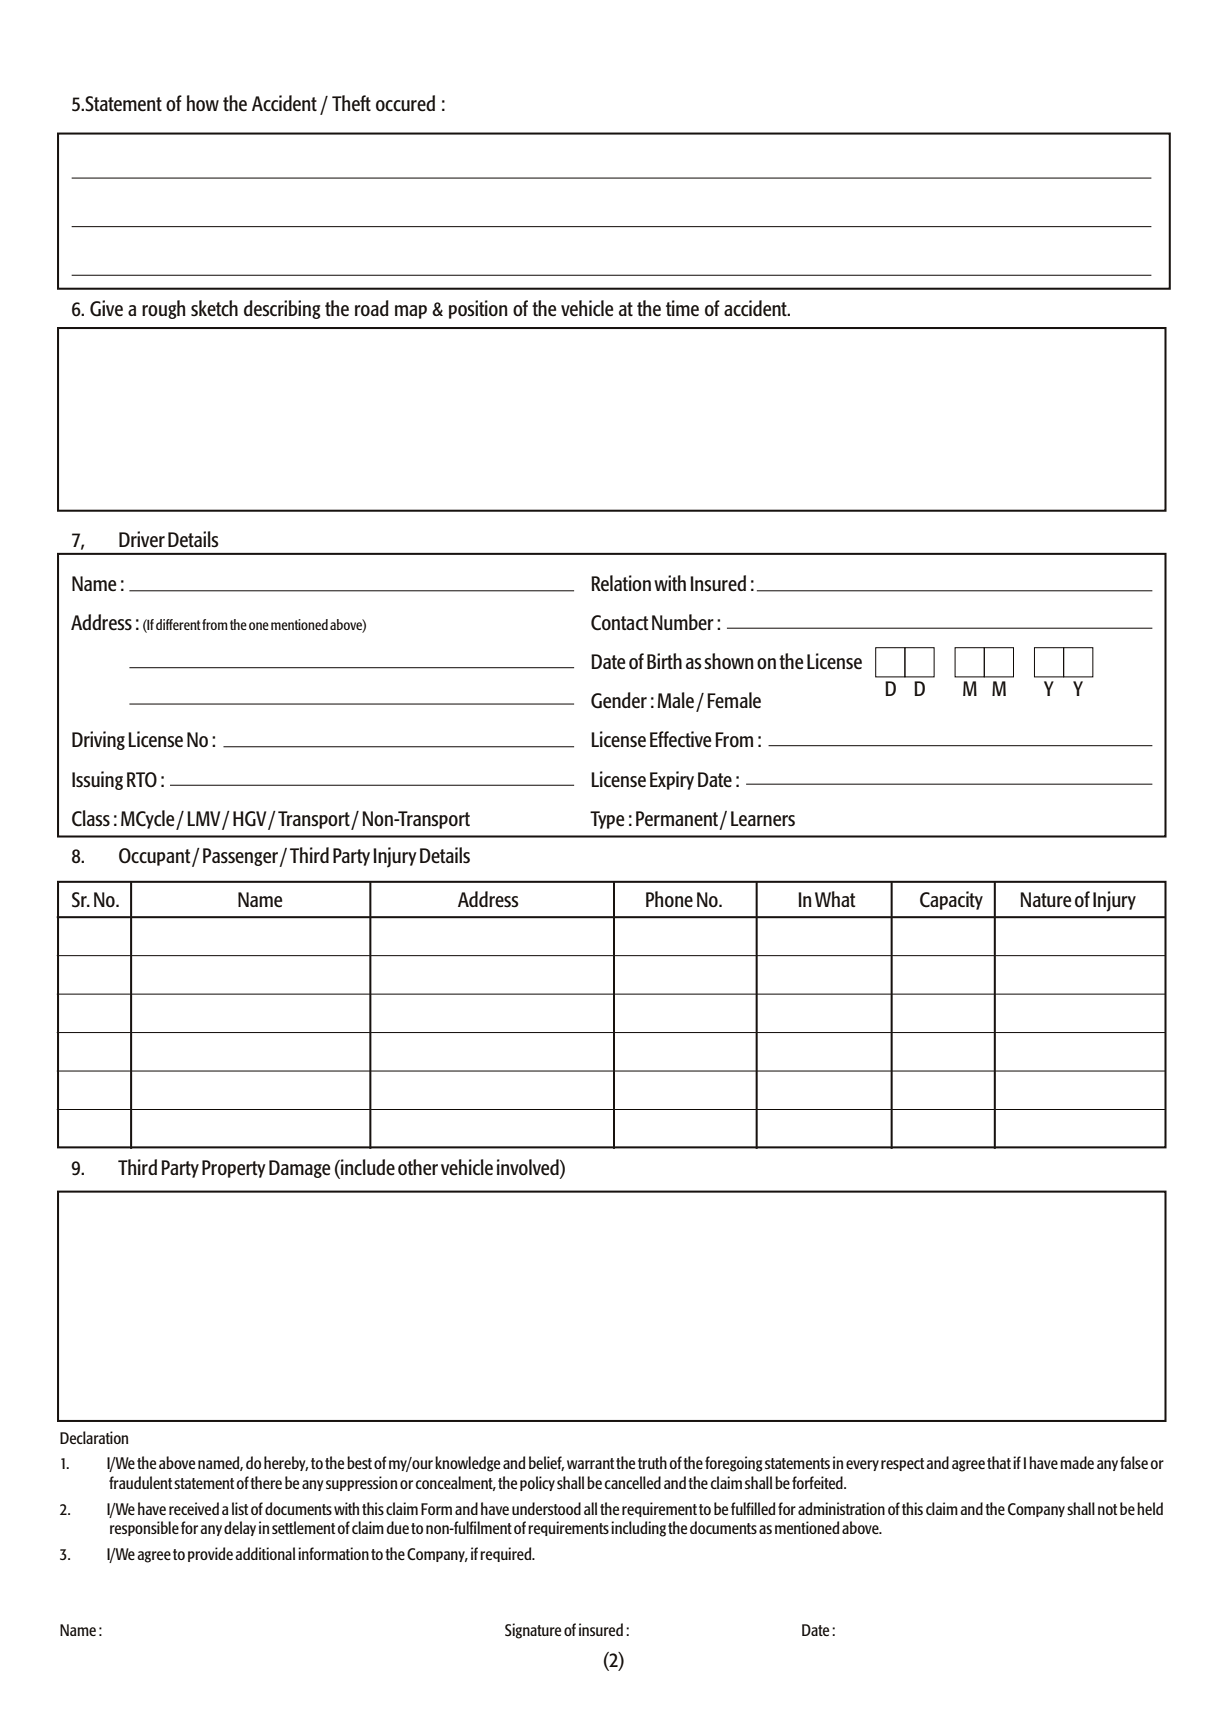 This image has height=1734, width=1228. I want to click on Driver, so click(142, 539).
